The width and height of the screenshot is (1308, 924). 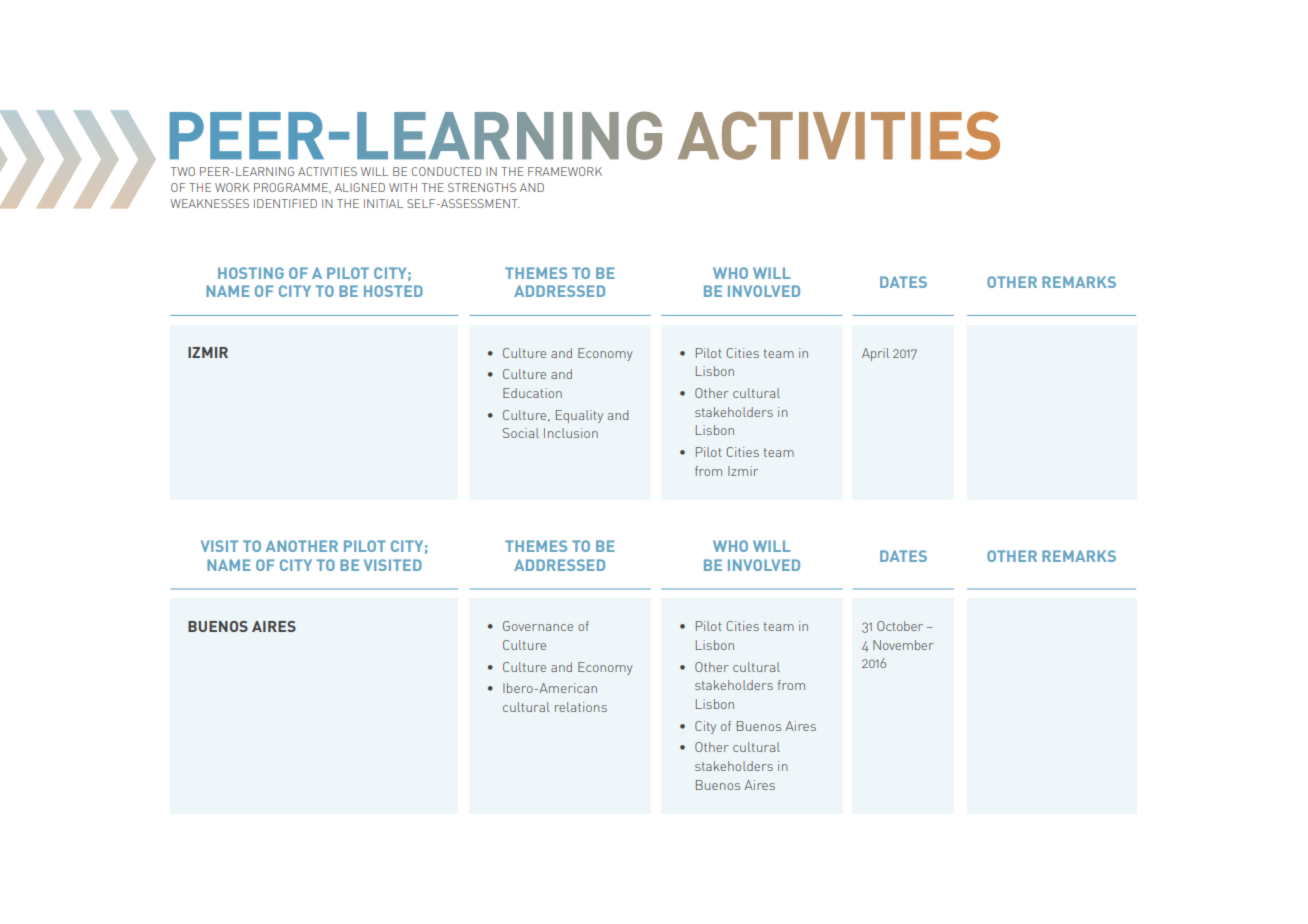 What do you see at coordinates (482, 187) in the screenshot?
I see `STRENGTHS` at bounding box center [482, 187].
